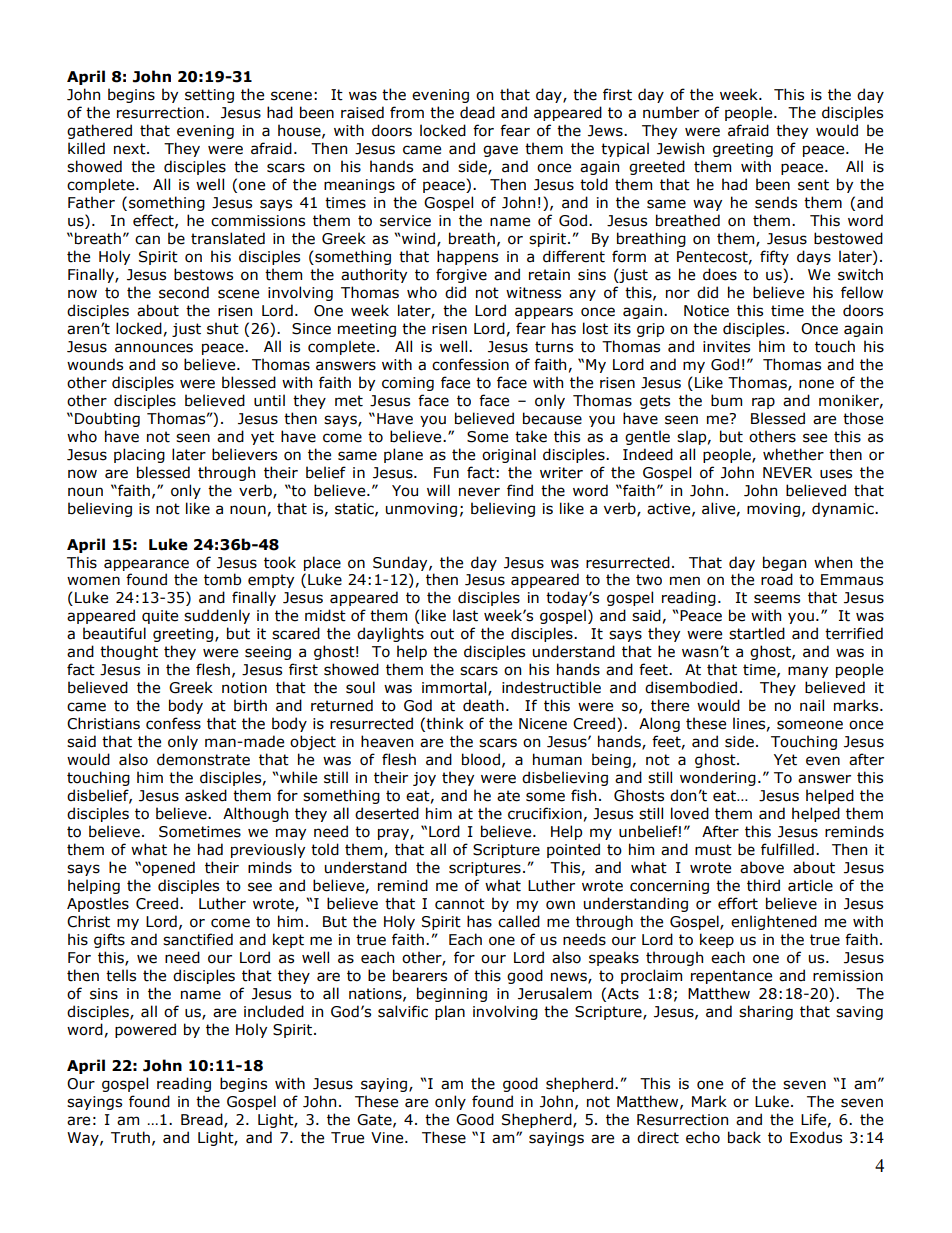  What do you see at coordinates (477, 112) in the image?
I see `dead` at bounding box center [477, 112].
